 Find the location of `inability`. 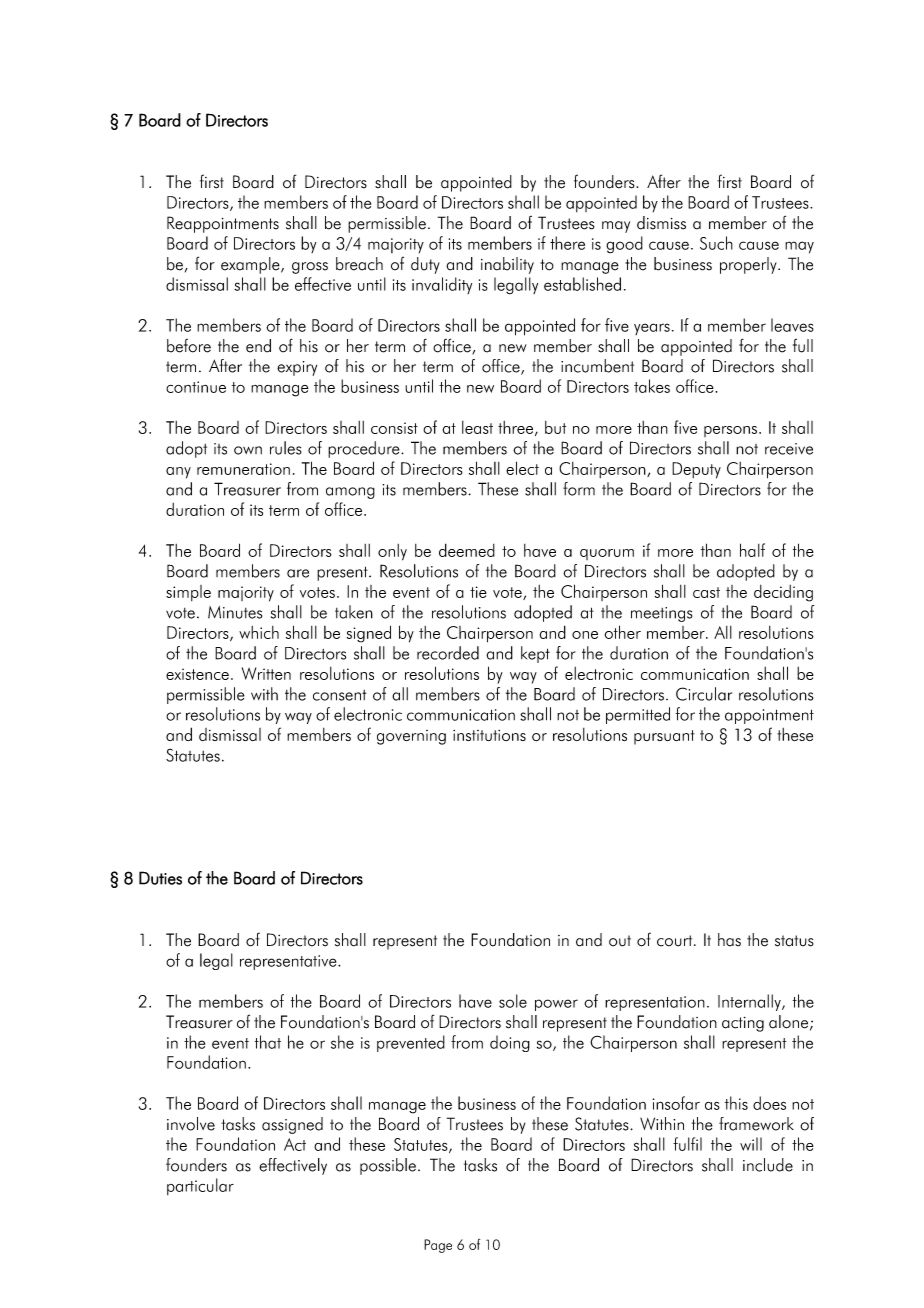

inability is located at coordinates (507, 265).
